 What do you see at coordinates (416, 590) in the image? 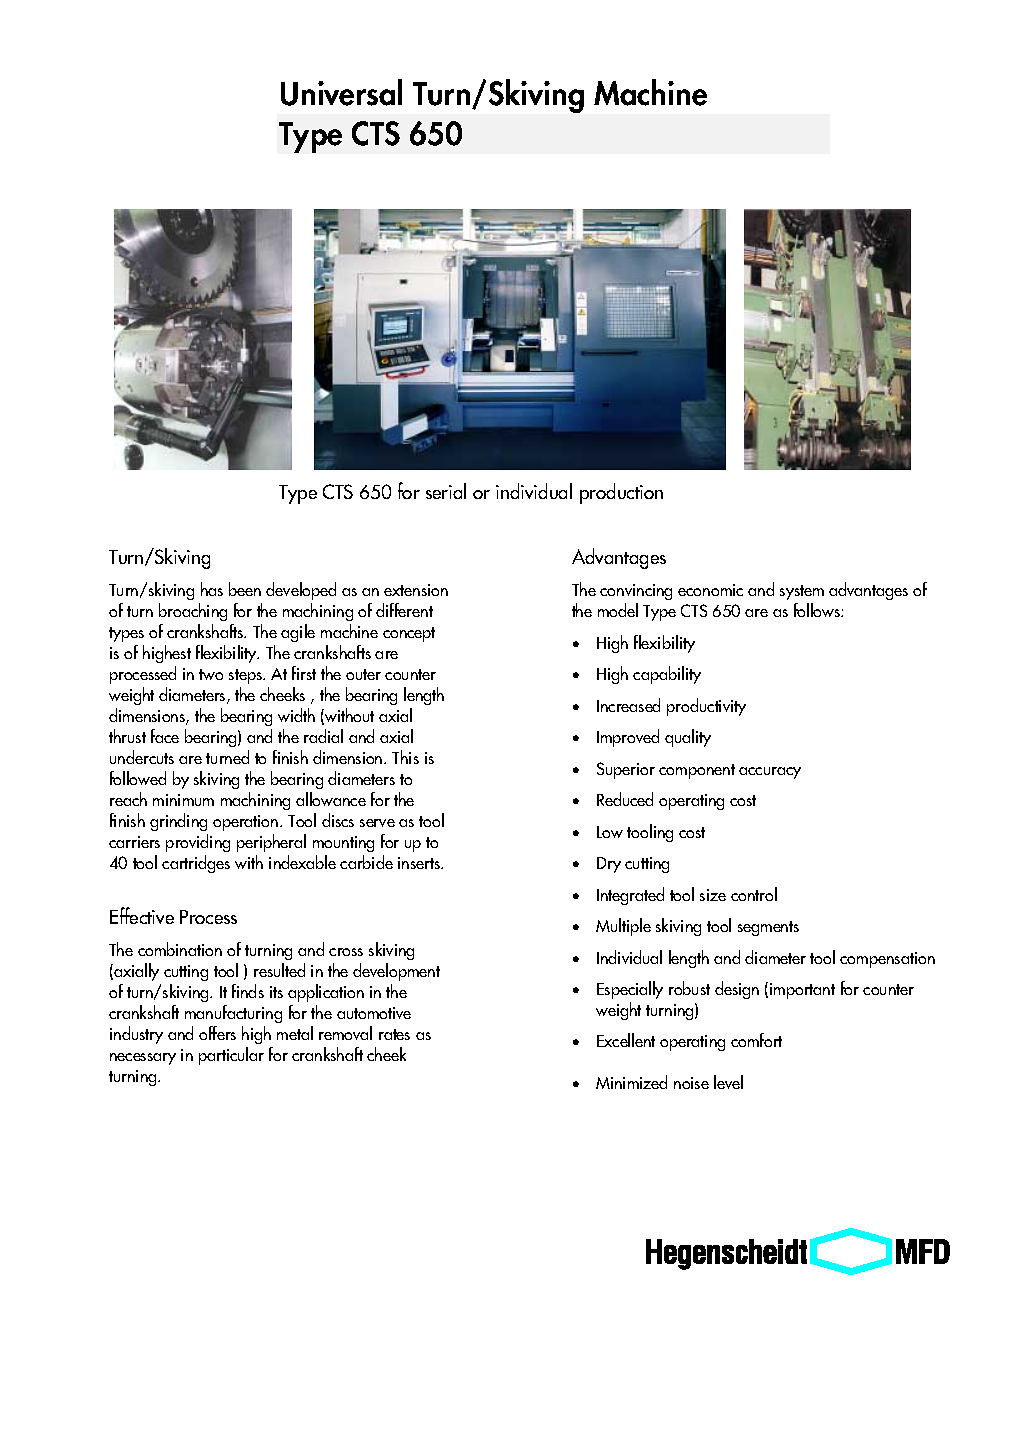
I see `extension` at bounding box center [416, 590].
